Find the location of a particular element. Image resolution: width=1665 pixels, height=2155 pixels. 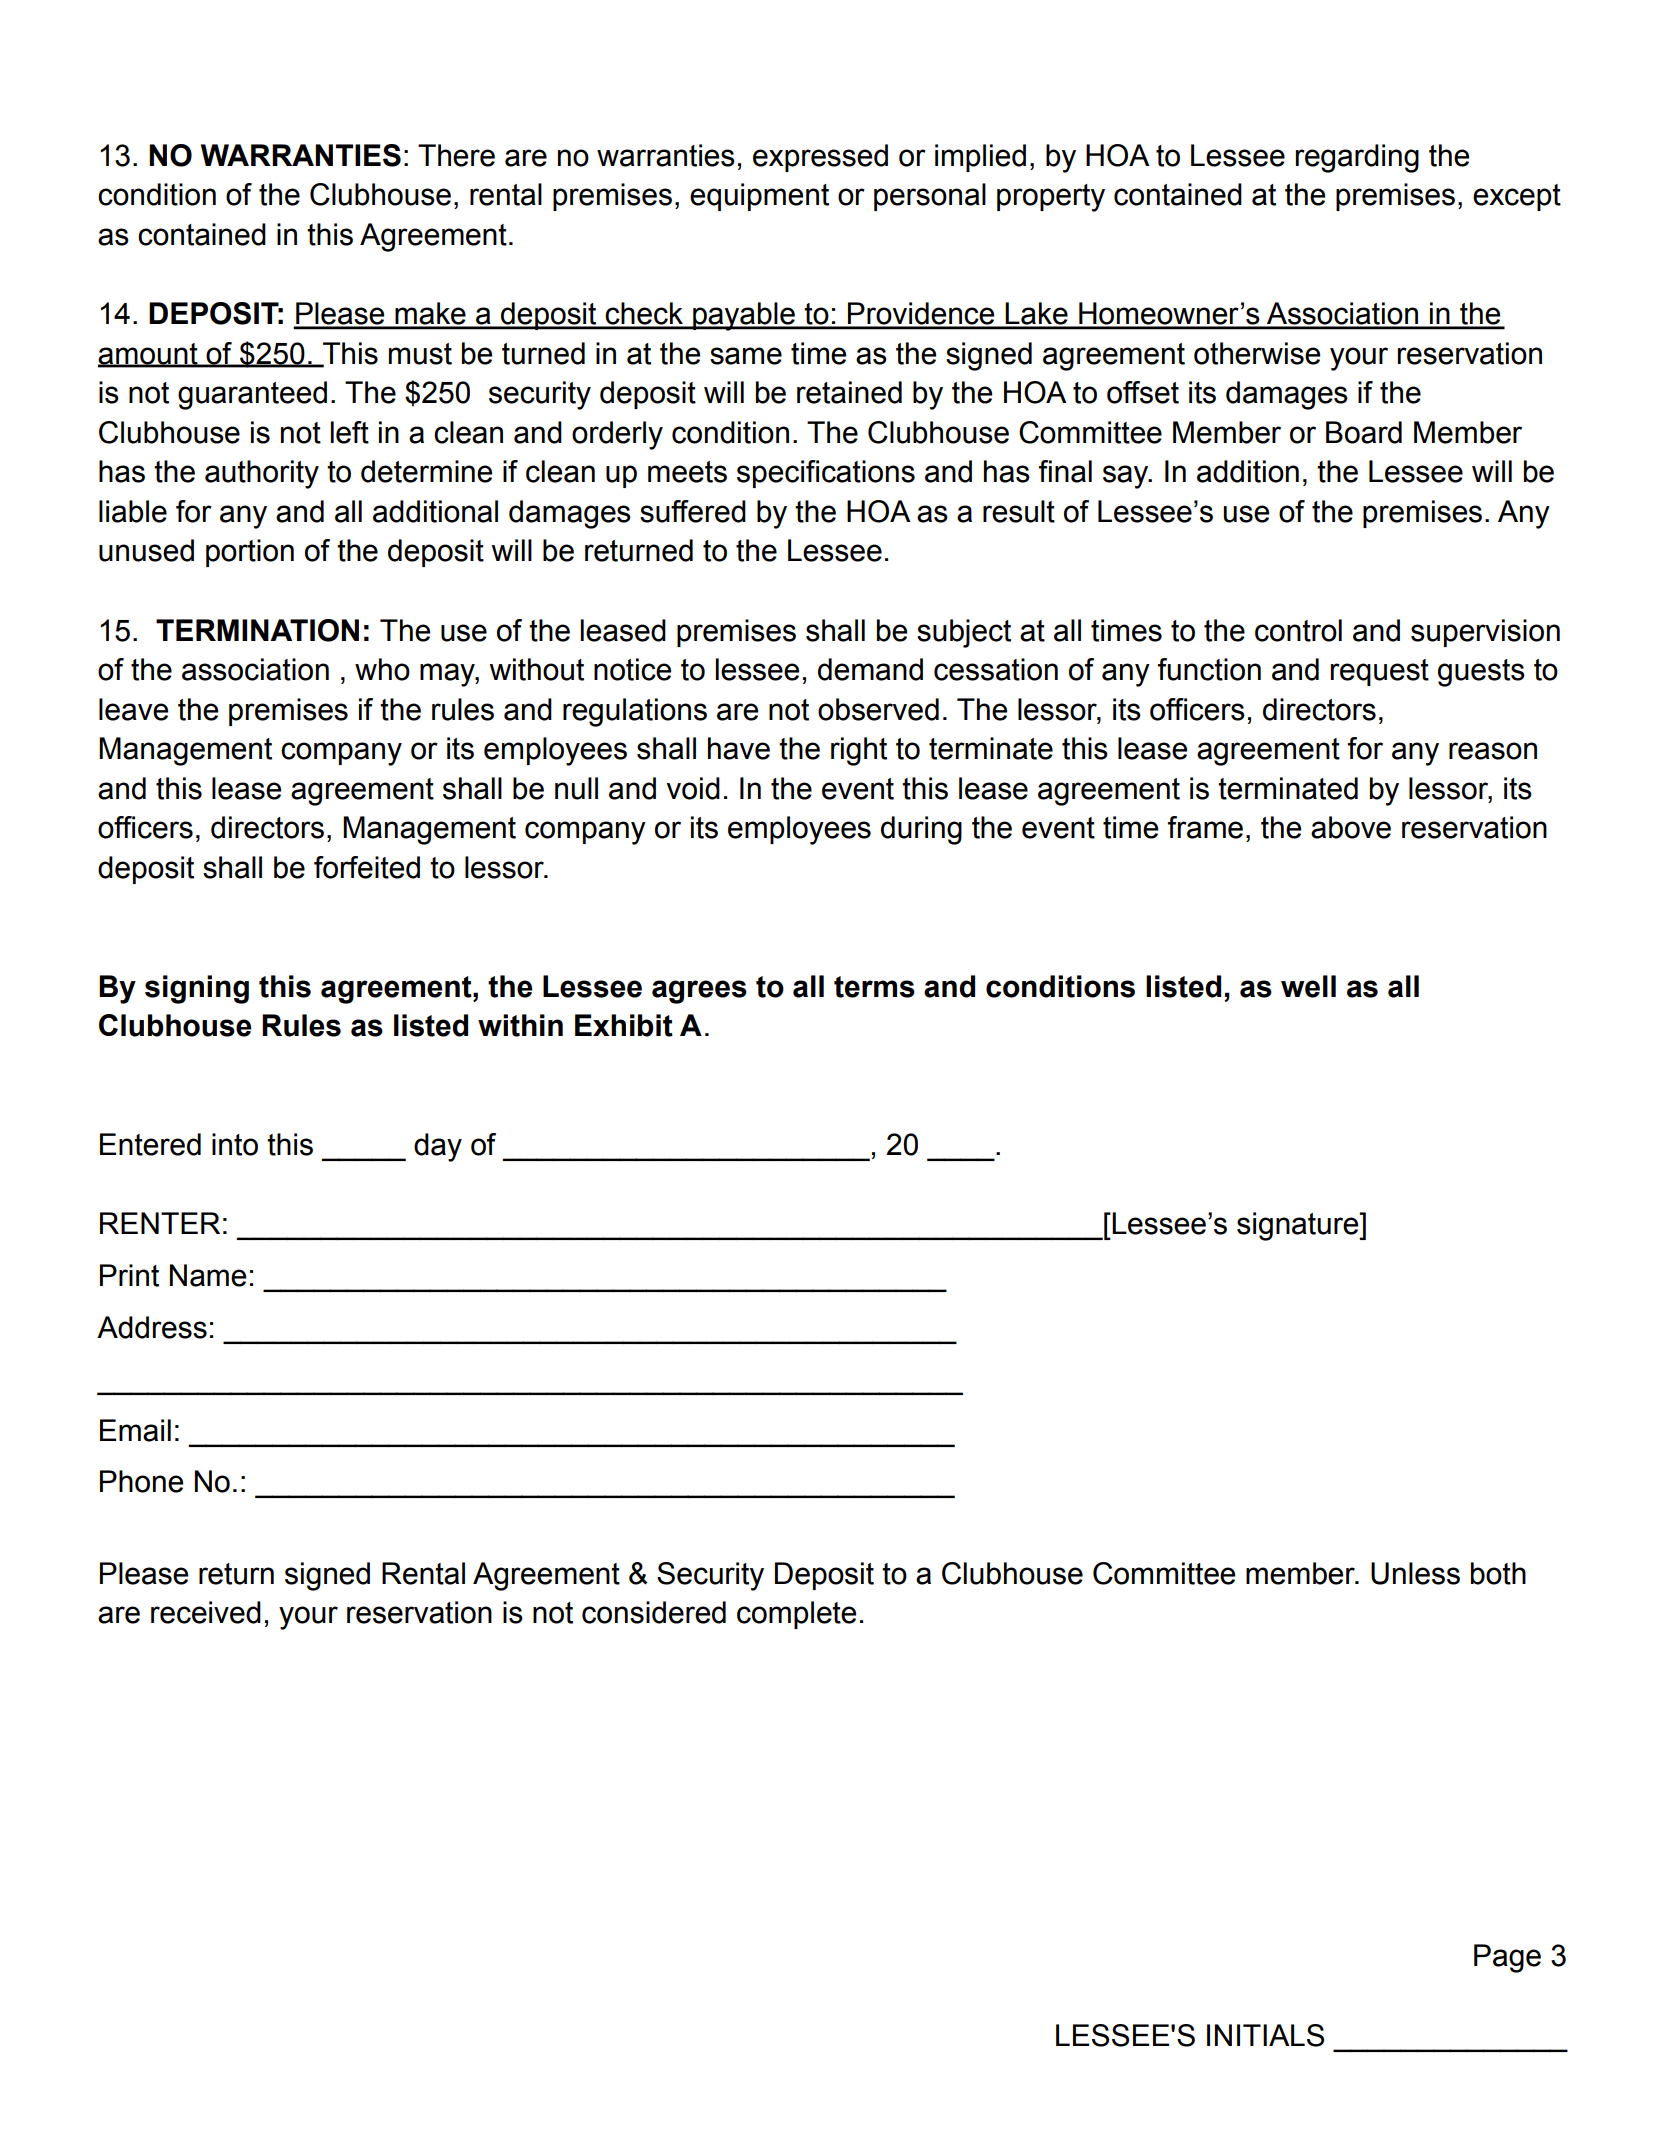

equipment is located at coordinates (759, 197).
